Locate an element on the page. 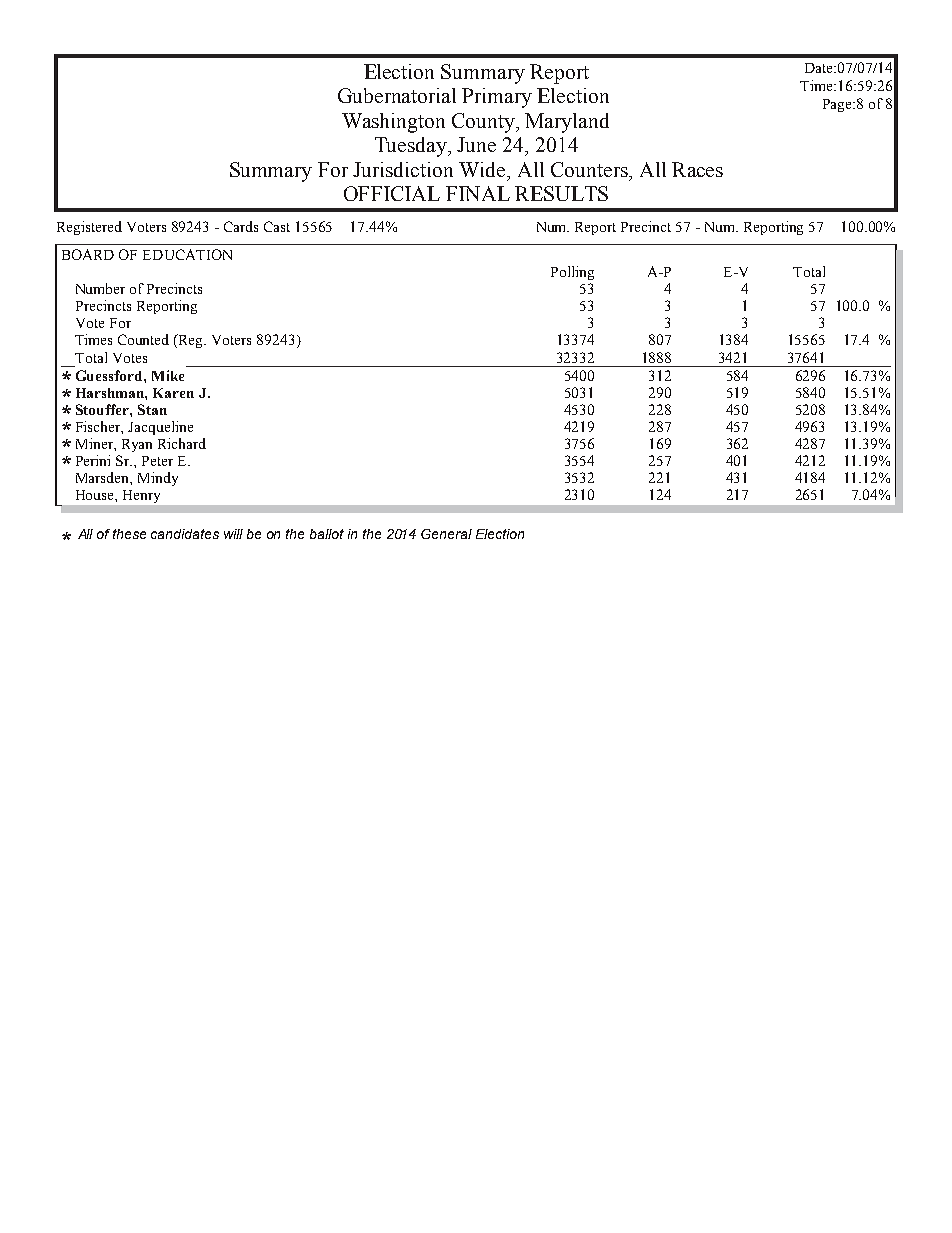  Counted is located at coordinates (143, 339).
